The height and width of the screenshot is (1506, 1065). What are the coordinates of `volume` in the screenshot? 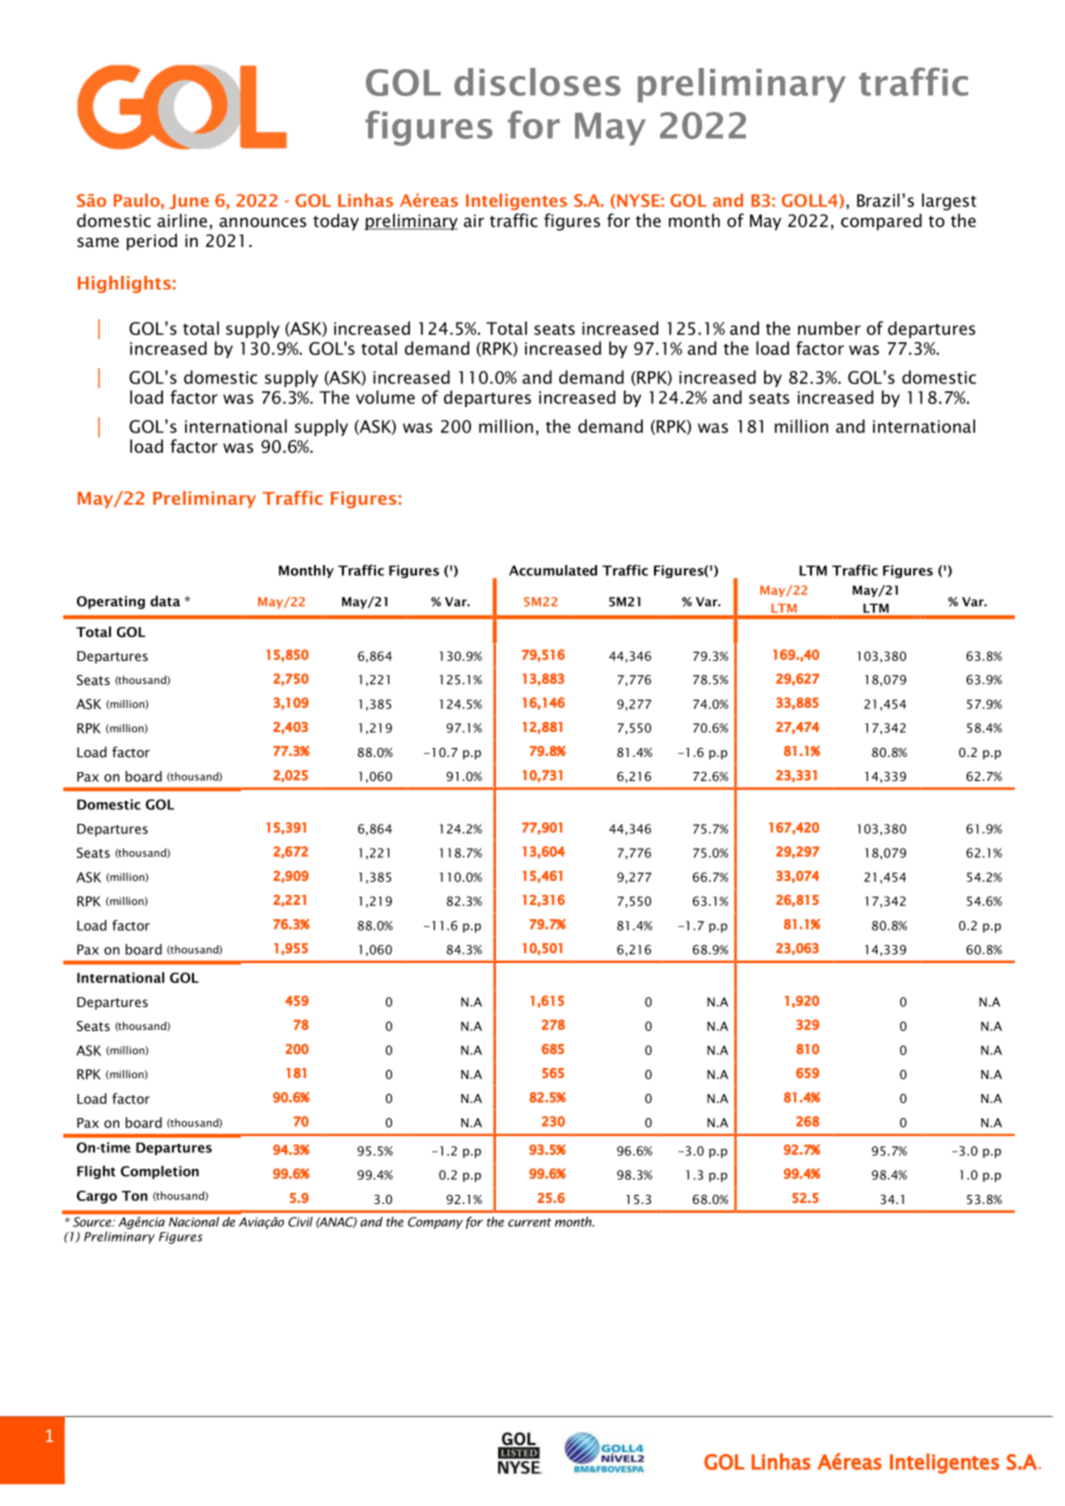 It's located at (385, 397).
